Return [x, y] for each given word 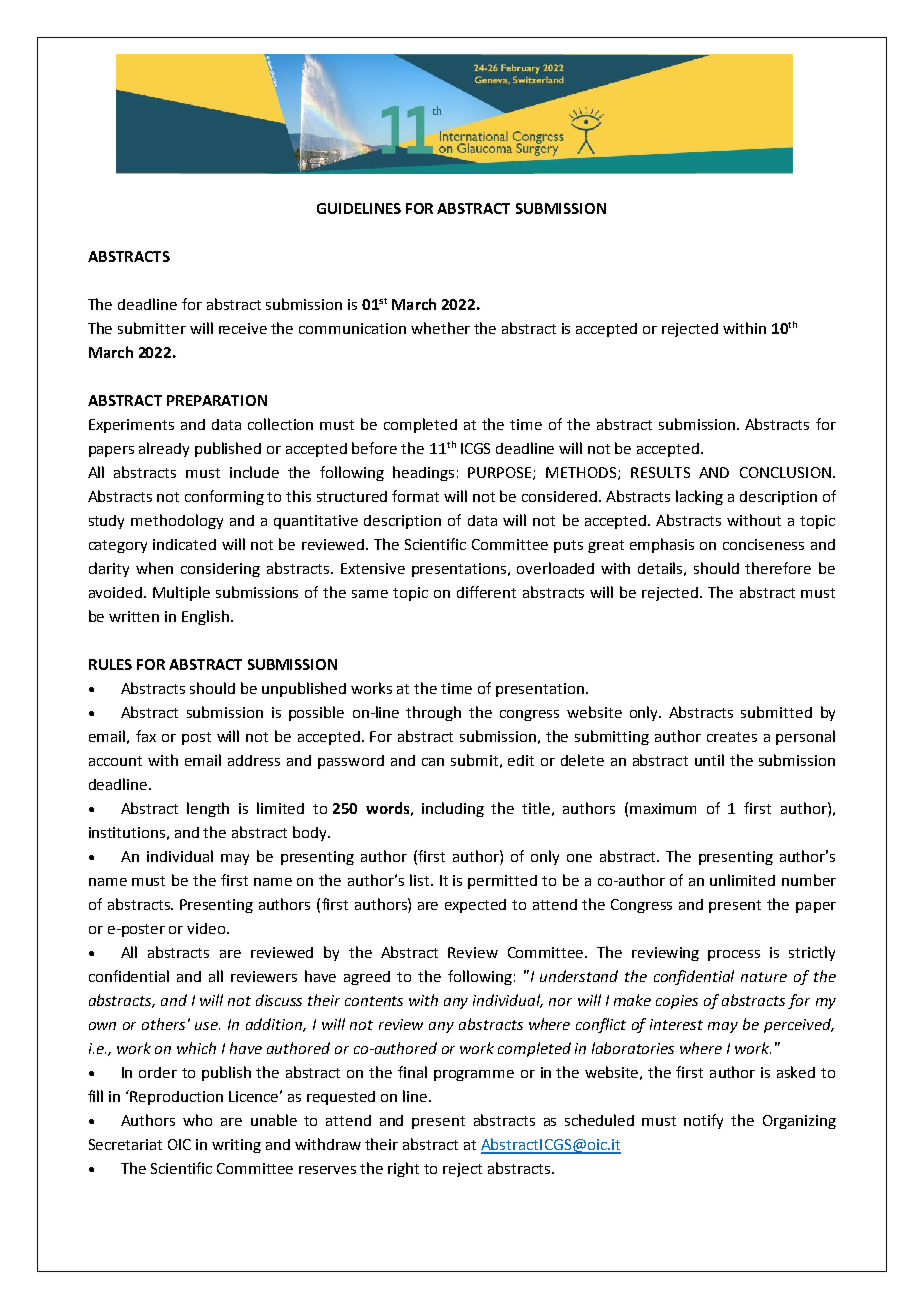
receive [243, 328]
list [421, 880]
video [207, 928]
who [197, 1120]
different [486, 592]
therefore [778, 568]
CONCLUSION [785, 472]
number [809, 880]
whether [440, 328]
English [205, 617]
